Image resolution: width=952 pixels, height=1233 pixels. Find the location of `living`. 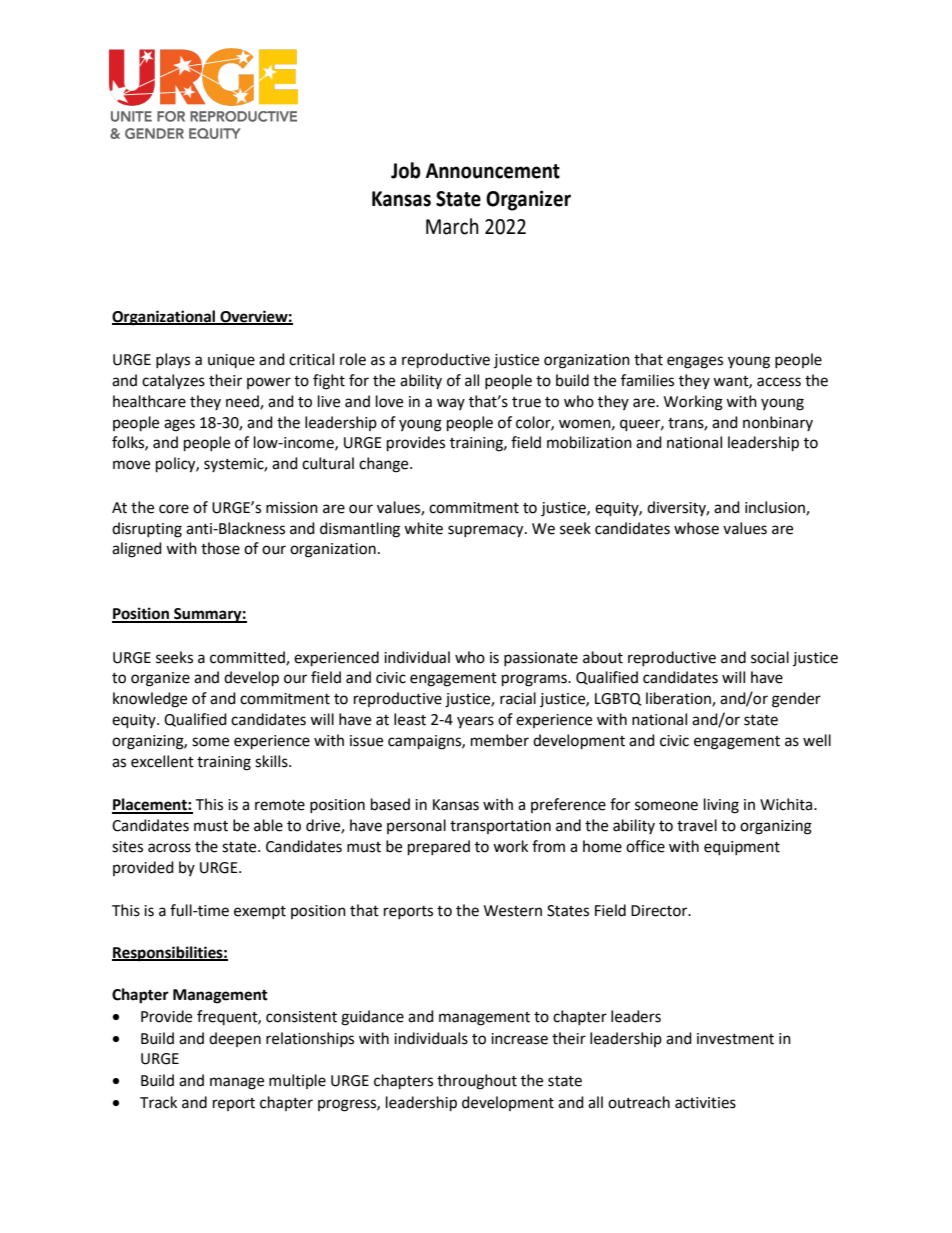

living is located at coordinates (721, 806).
